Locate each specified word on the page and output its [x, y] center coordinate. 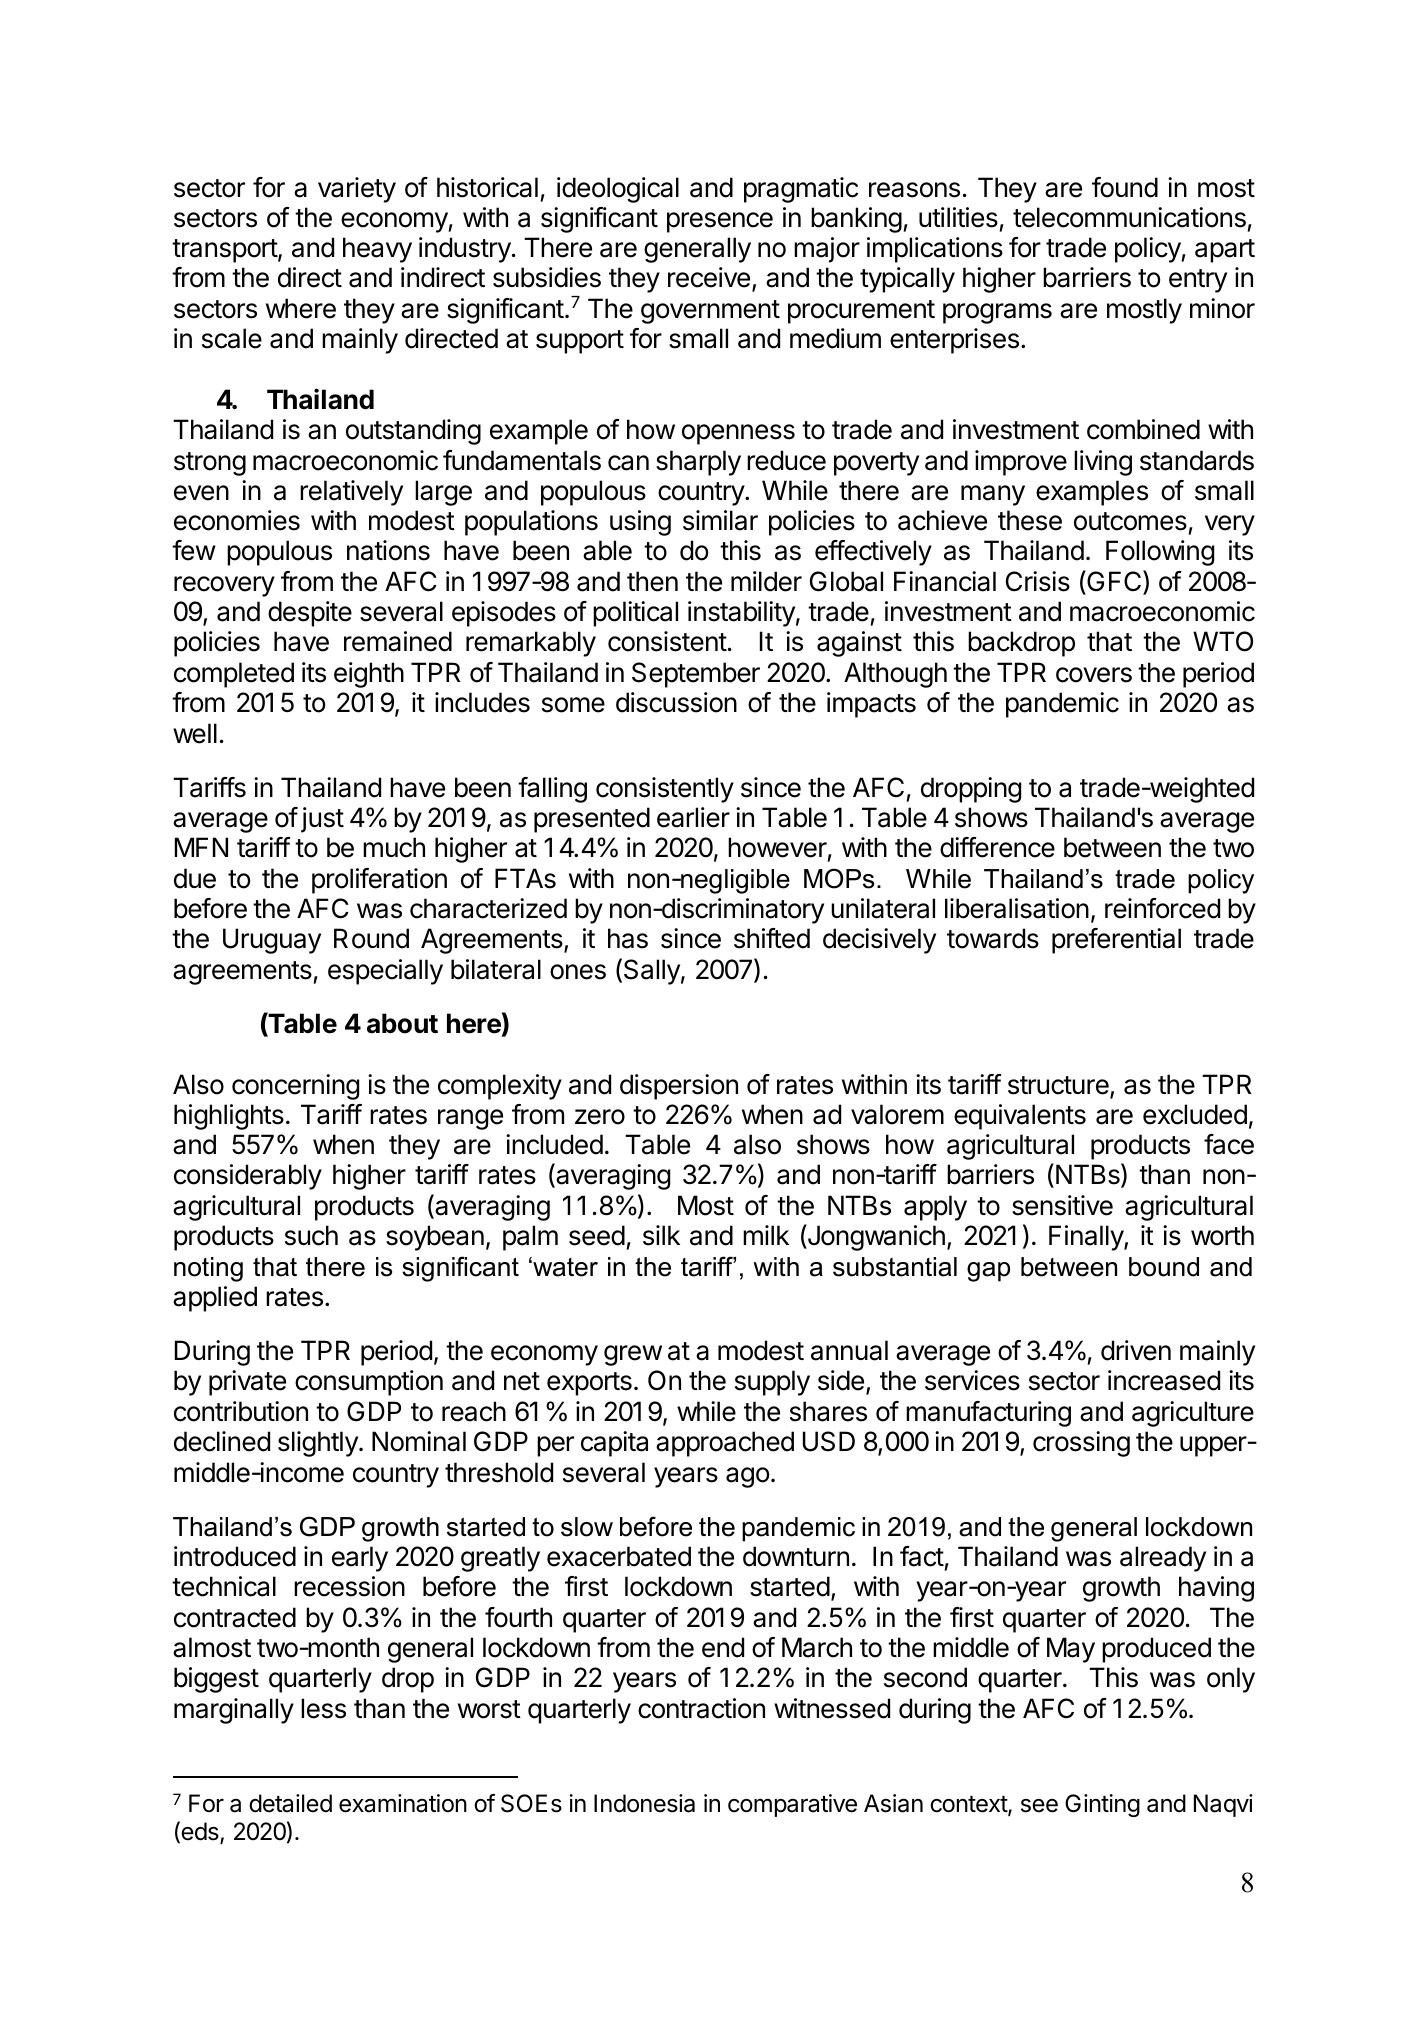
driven [1136, 1350]
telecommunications [1129, 217]
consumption [369, 1383]
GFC [1114, 582]
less [323, 1708]
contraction [701, 1708]
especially [385, 972]
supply [772, 1383]
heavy [377, 250]
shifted [772, 938]
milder [766, 581]
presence [720, 222]
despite [310, 614]
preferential [1116, 941]
